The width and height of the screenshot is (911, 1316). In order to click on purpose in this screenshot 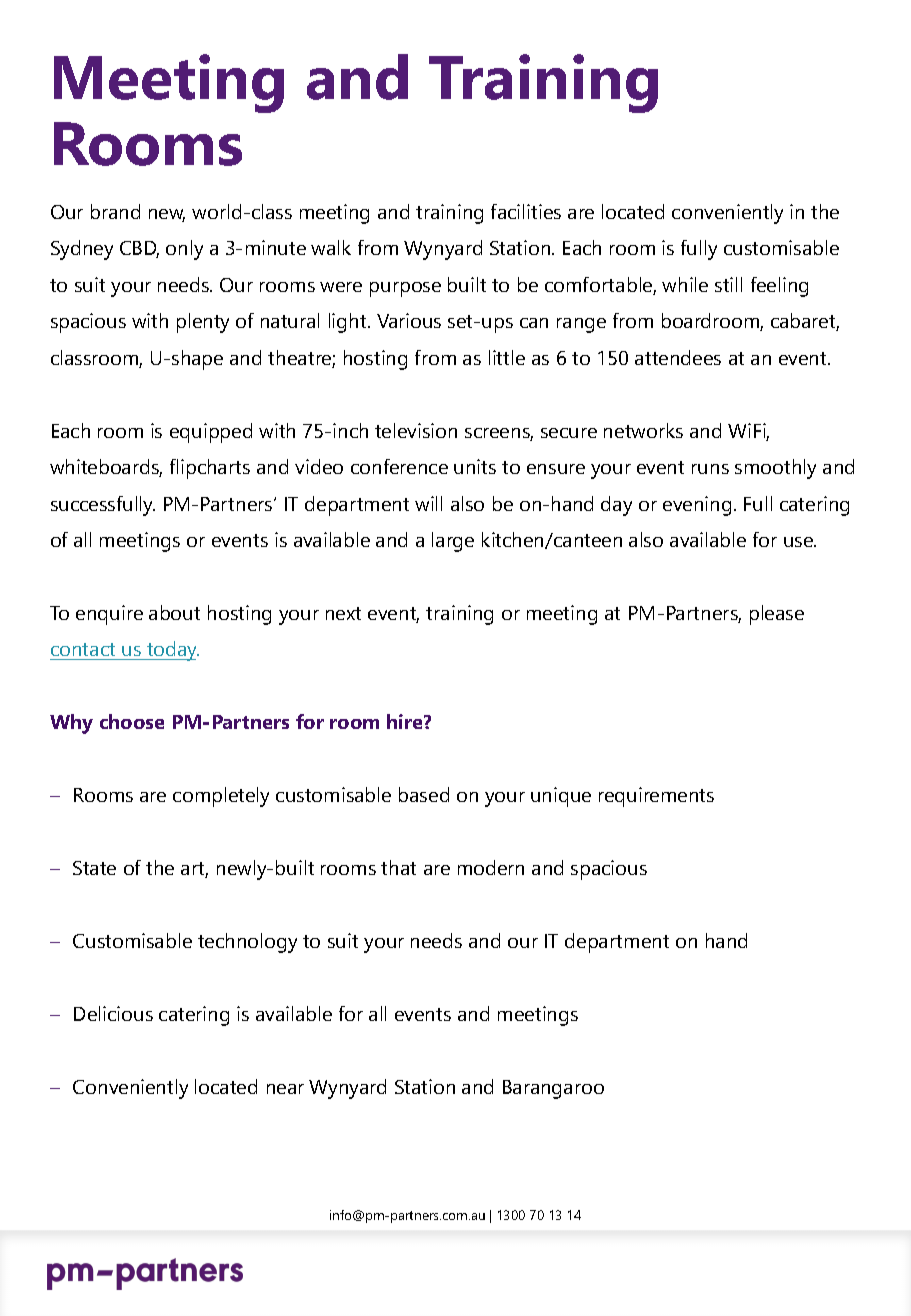, I will do `click(405, 289)`.
